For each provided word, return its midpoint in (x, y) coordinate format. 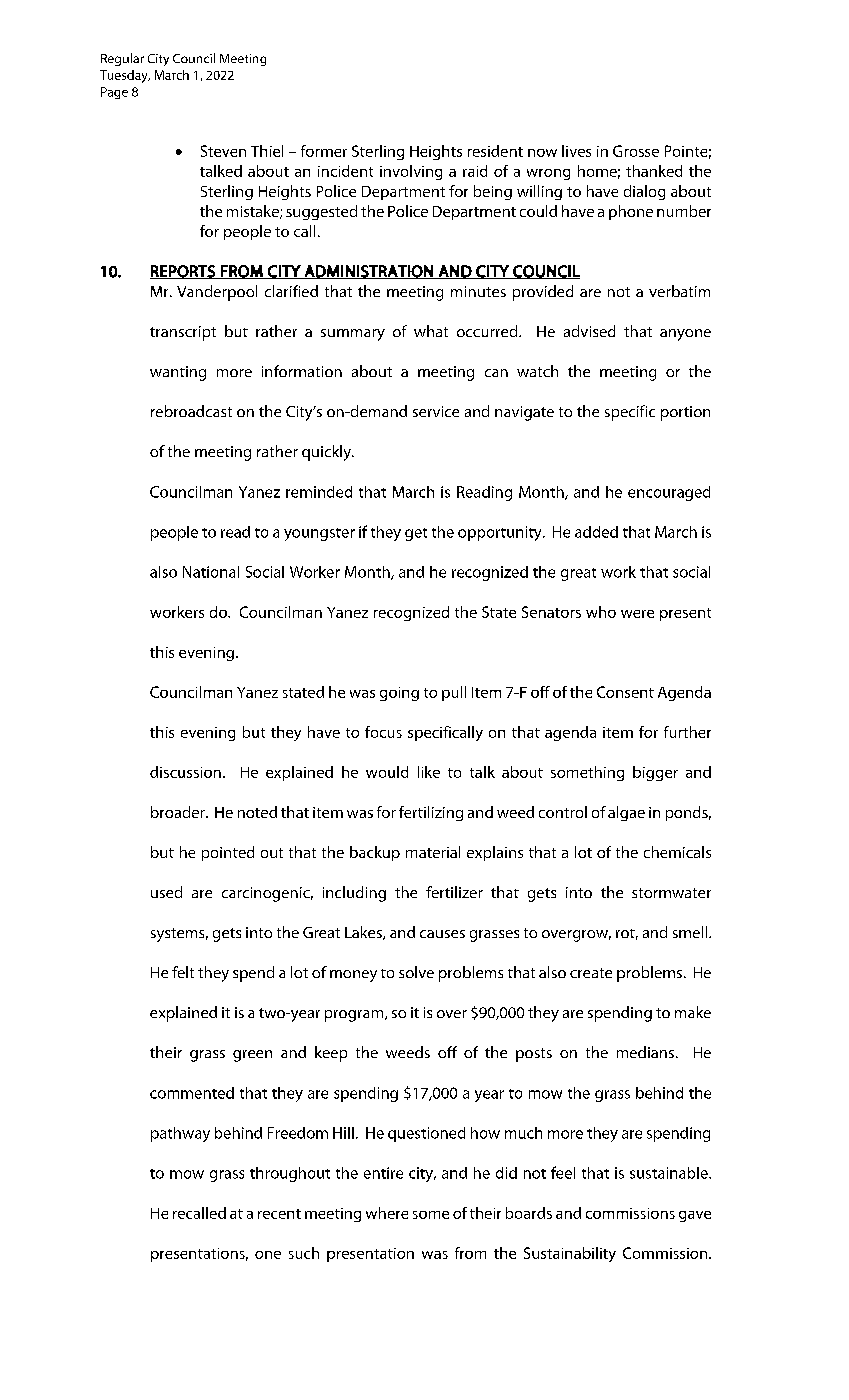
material (433, 852)
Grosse (636, 151)
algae (626, 813)
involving (411, 172)
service (436, 411)
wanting (178, 373)
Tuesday (125, 76)
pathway (180, 1134)
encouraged (669, 493)
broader (179, 812)
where (387, 1213)
